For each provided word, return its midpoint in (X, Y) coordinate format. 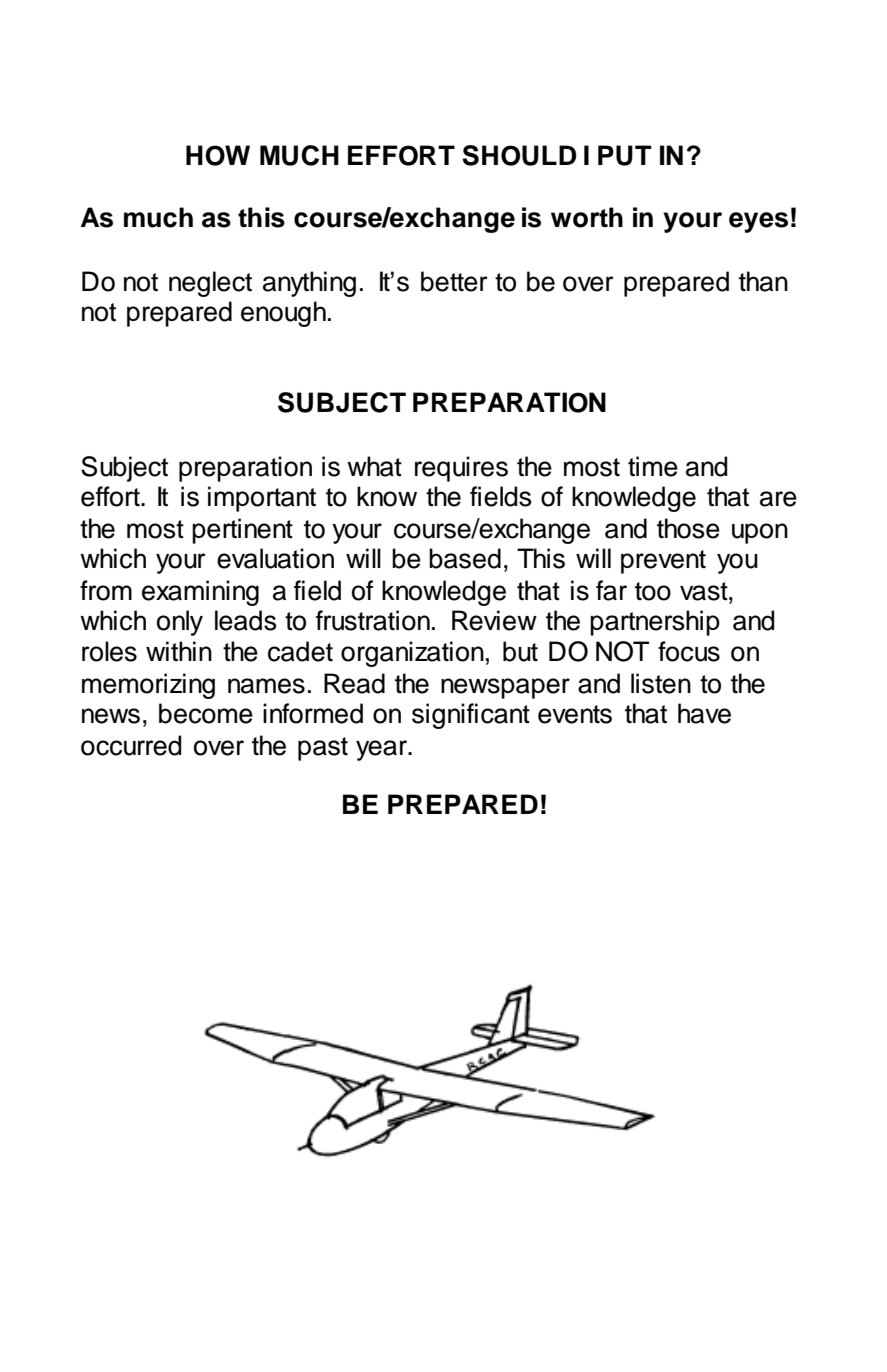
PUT (625, 155)
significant (471, 716)
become (206, 713)
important (262, 499)
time (653, 466)
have (704, 713)
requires (461, 469)
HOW (218, 155)
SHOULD (519, 155)
